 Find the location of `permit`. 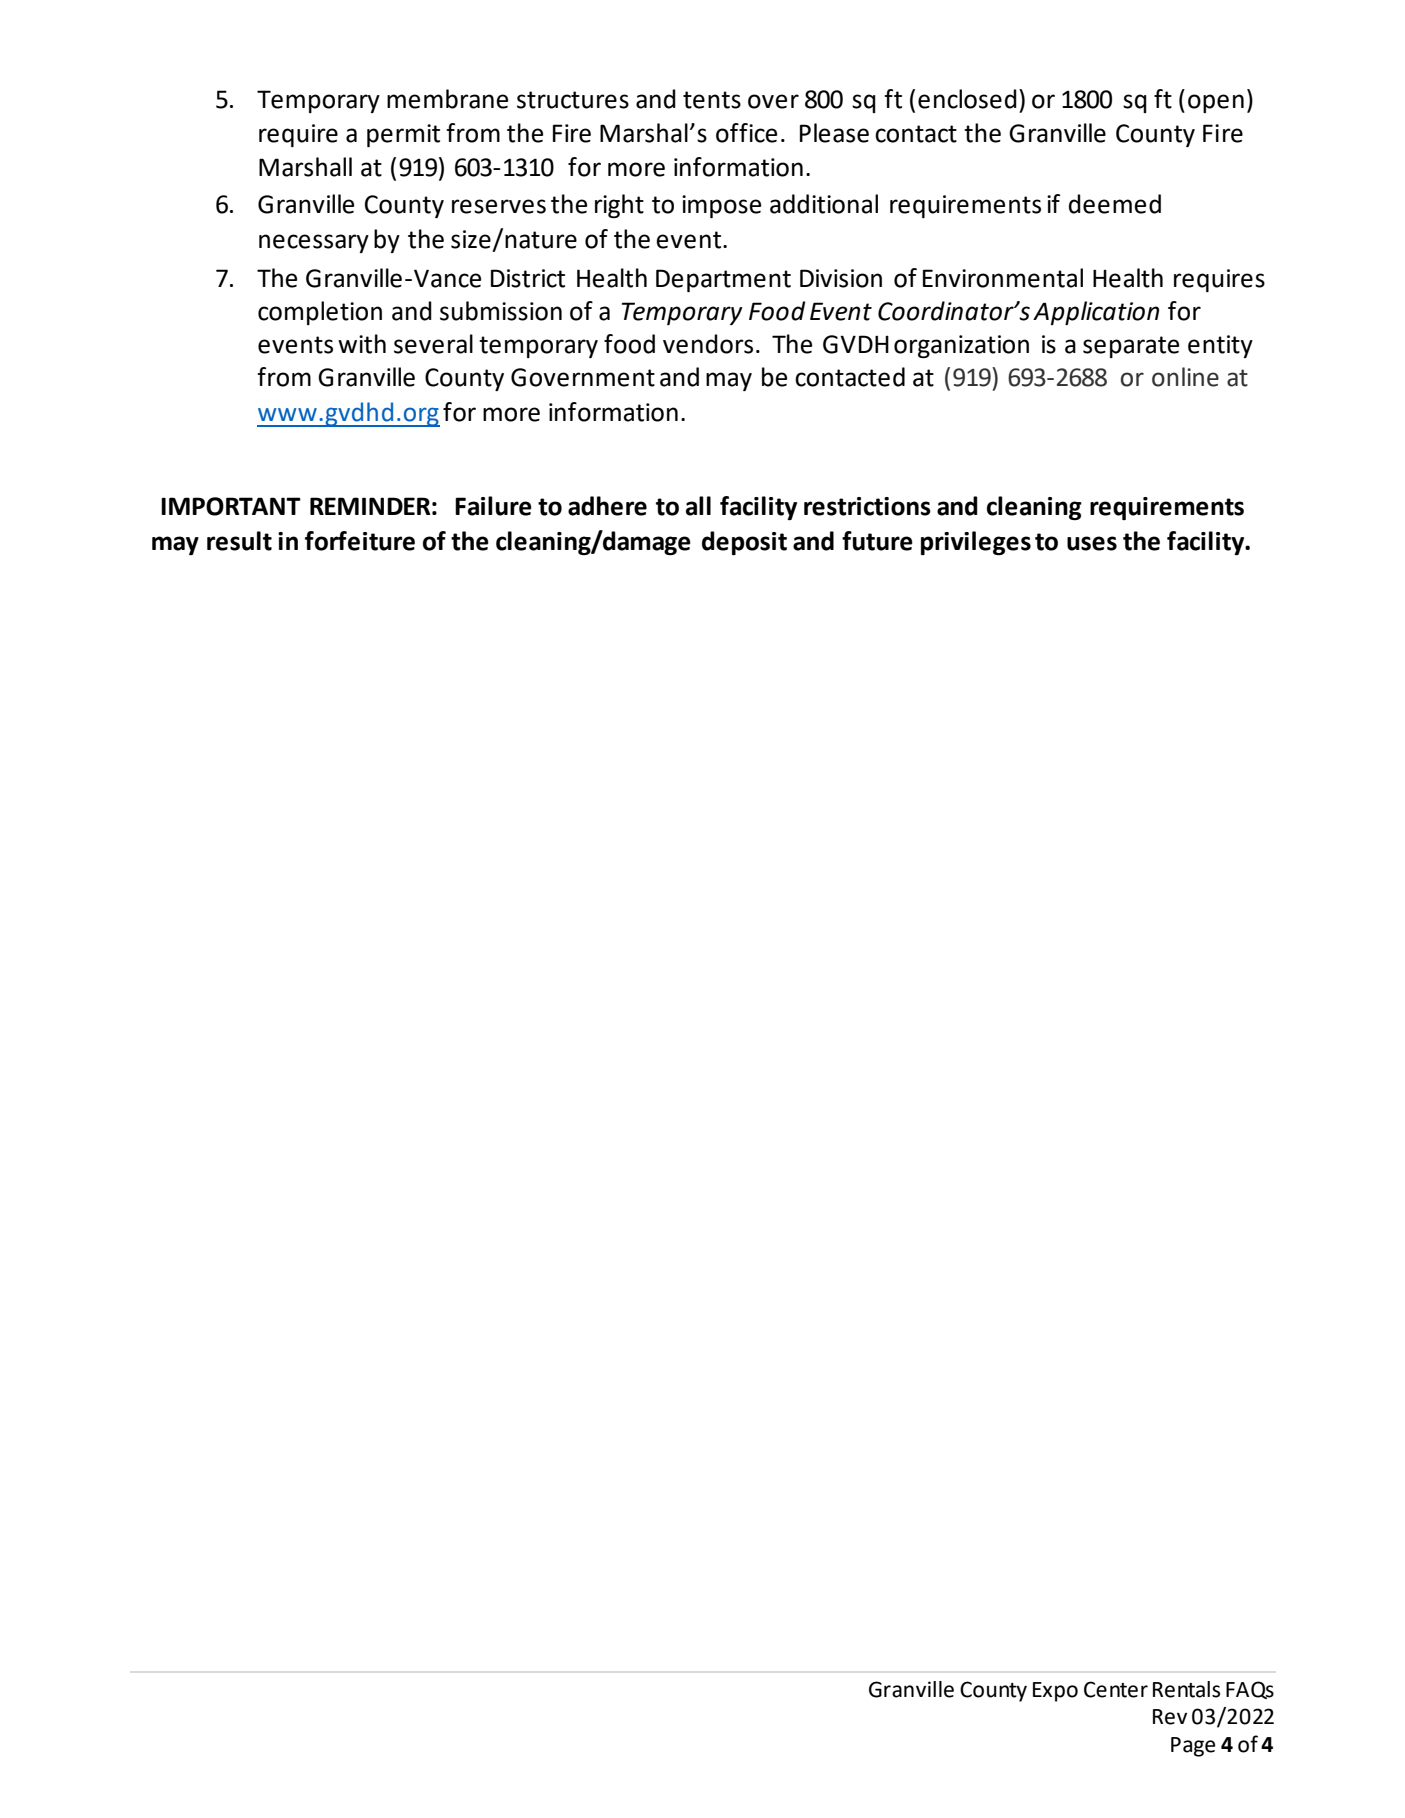

permit is located at coordinates (403, 135).
